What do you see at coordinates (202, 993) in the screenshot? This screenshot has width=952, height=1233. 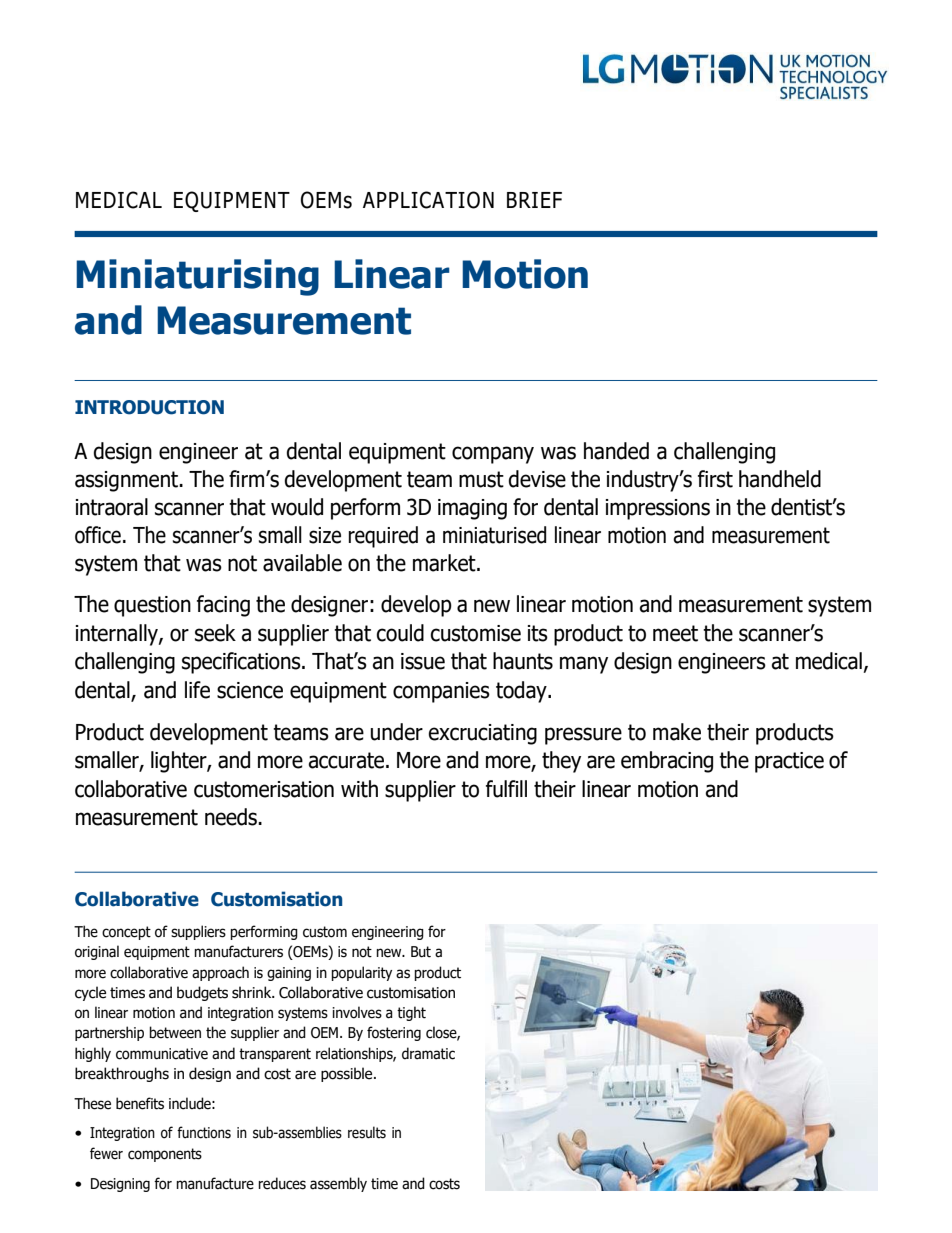 I see `budgets` at bounding box center [202, 993].
